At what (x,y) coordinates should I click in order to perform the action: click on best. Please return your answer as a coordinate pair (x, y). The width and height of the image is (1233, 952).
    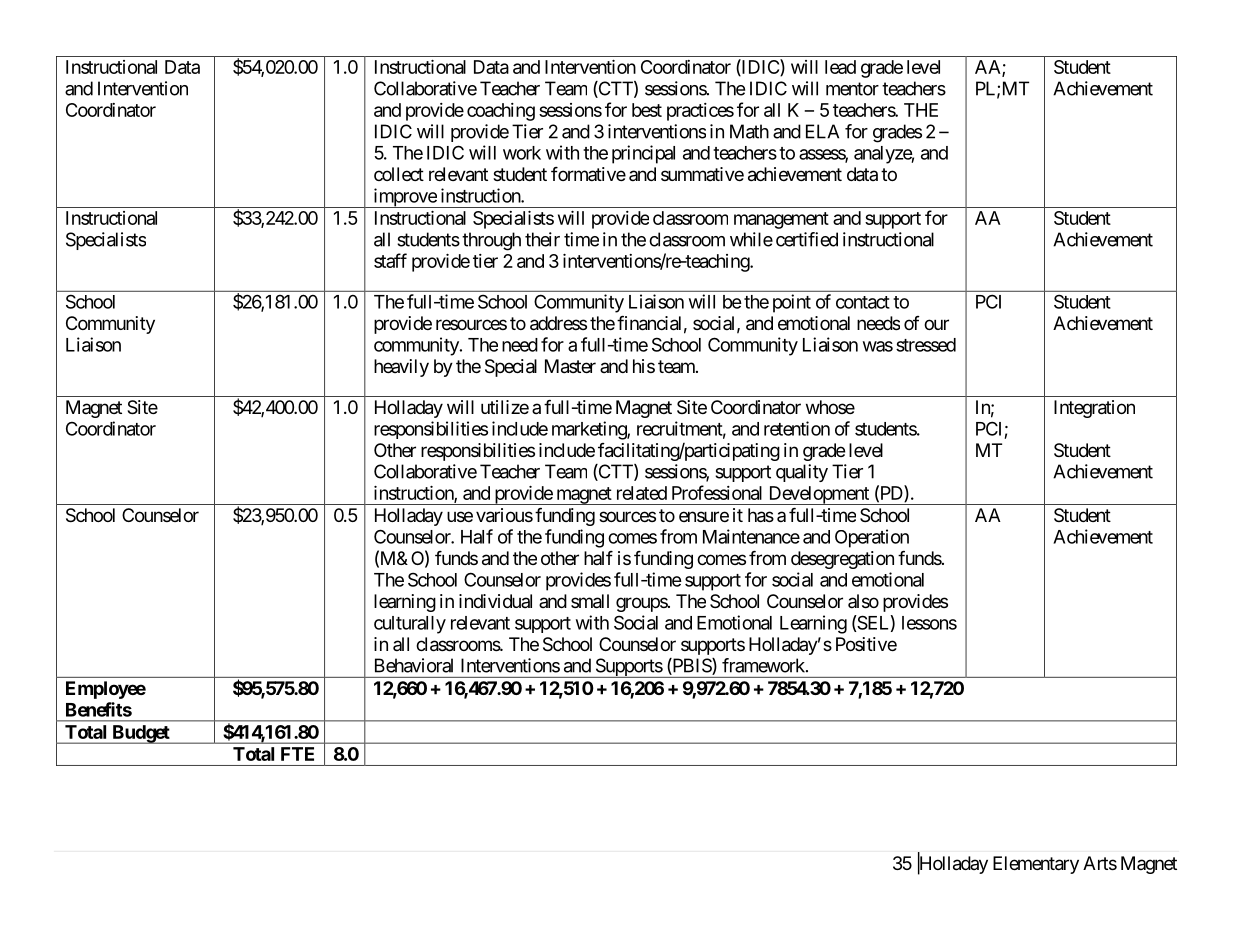
    Looking at the image, I should click on (647, 110).
